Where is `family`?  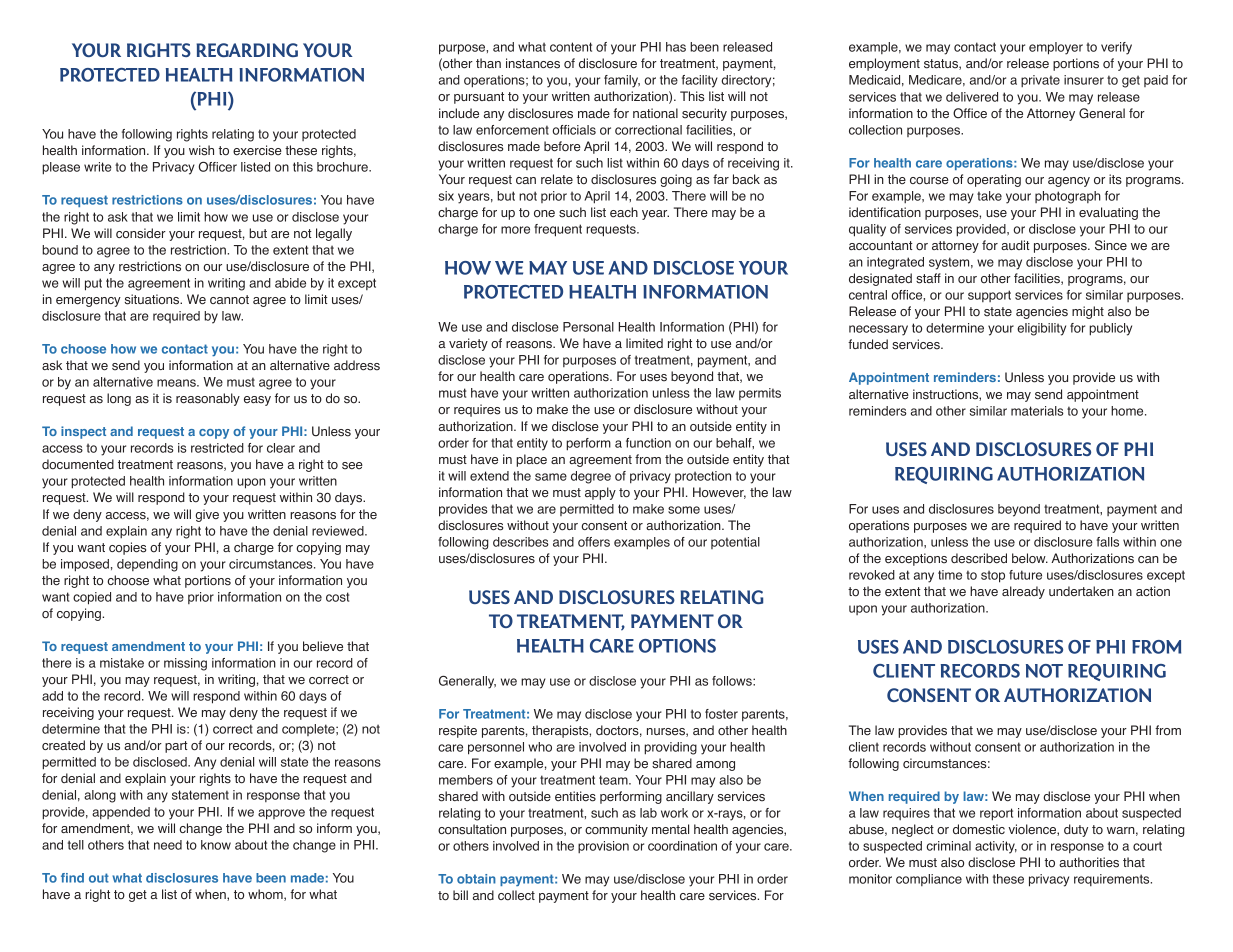 family is located at coordinates (622, 81).
